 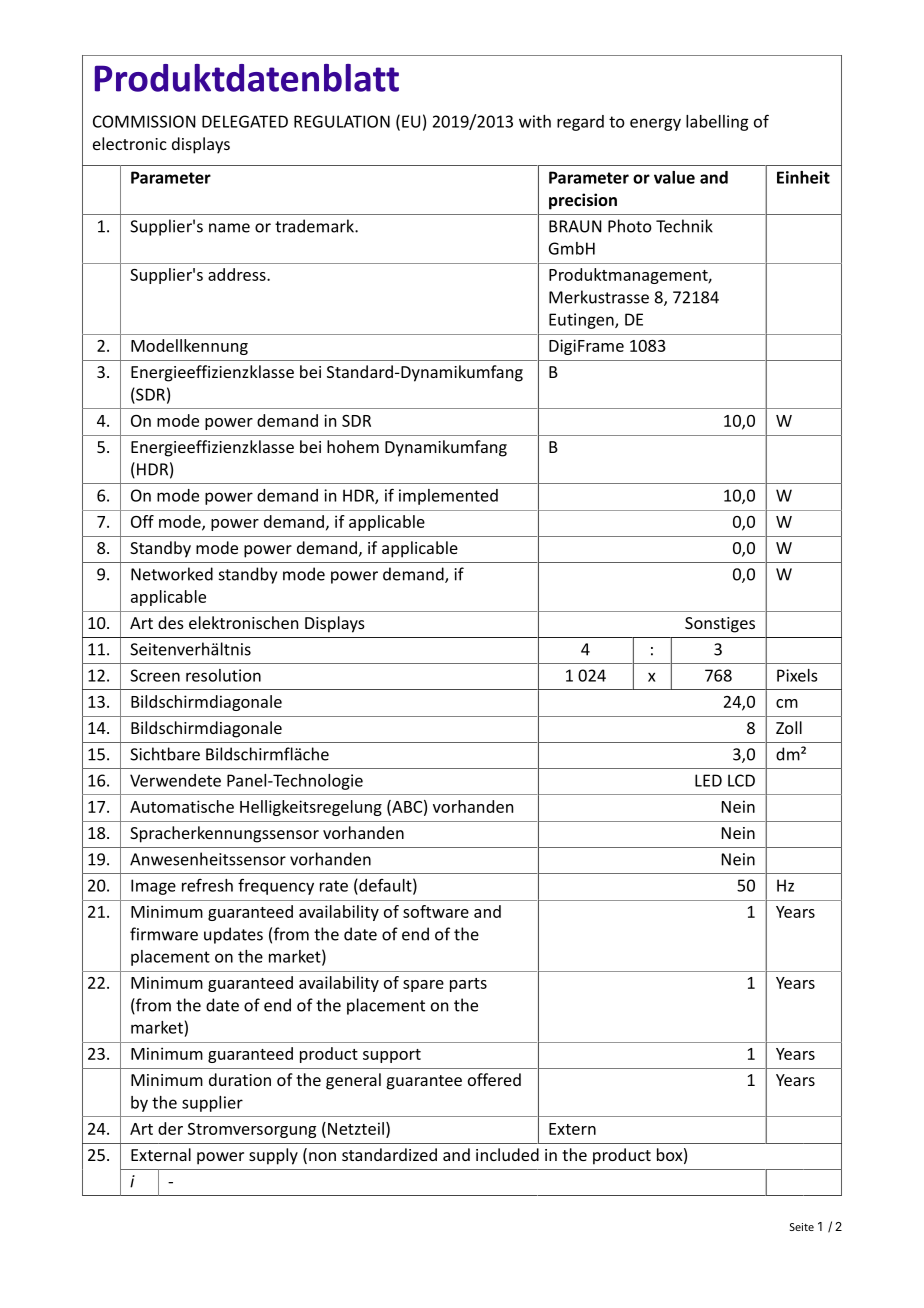 What do you see at coordinates (494, 1079) in the screenshot?
I see `offered` at bounding box center [494, 1079].
